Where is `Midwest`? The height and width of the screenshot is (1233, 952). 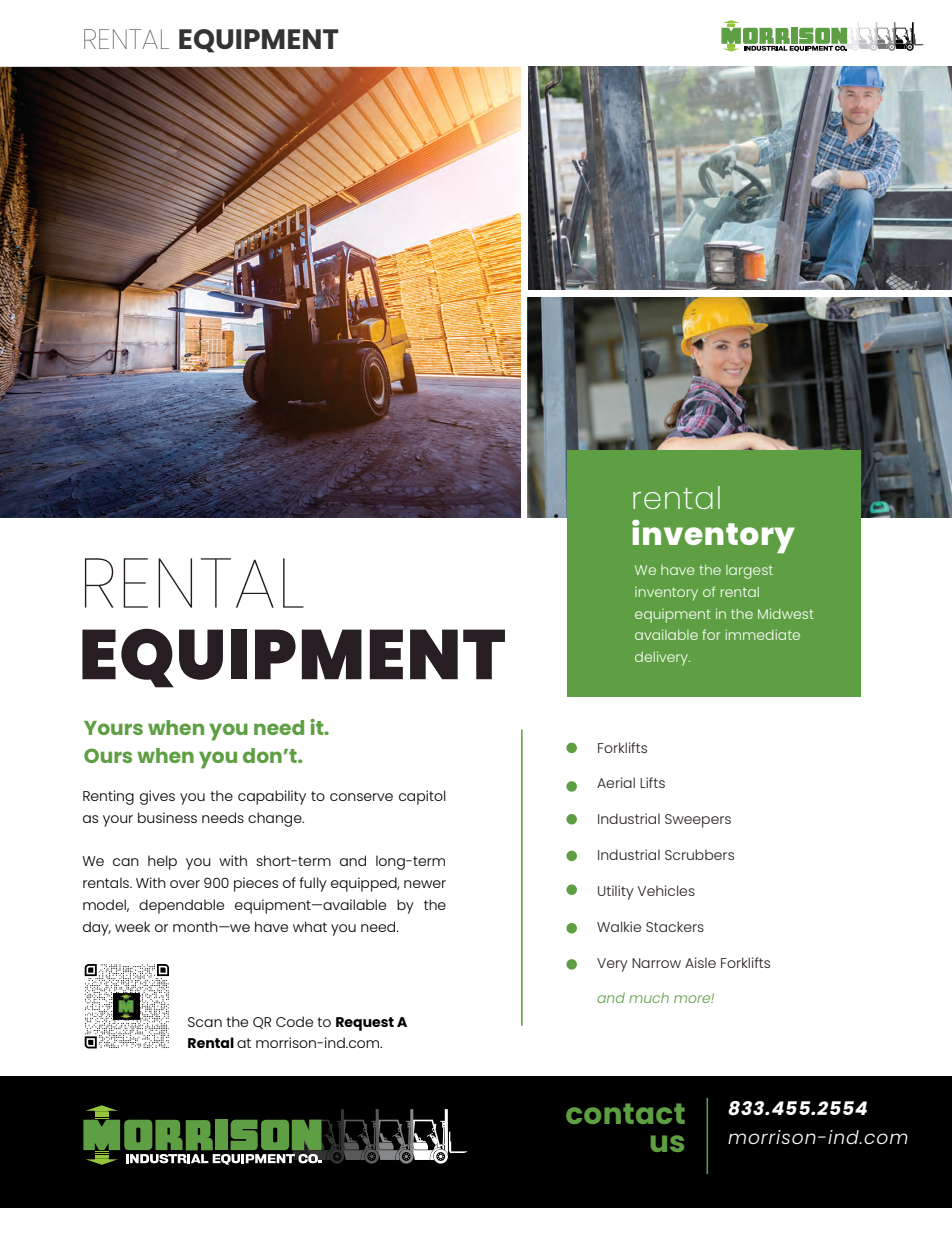 Midwest is located at coordinates (786, 613).
